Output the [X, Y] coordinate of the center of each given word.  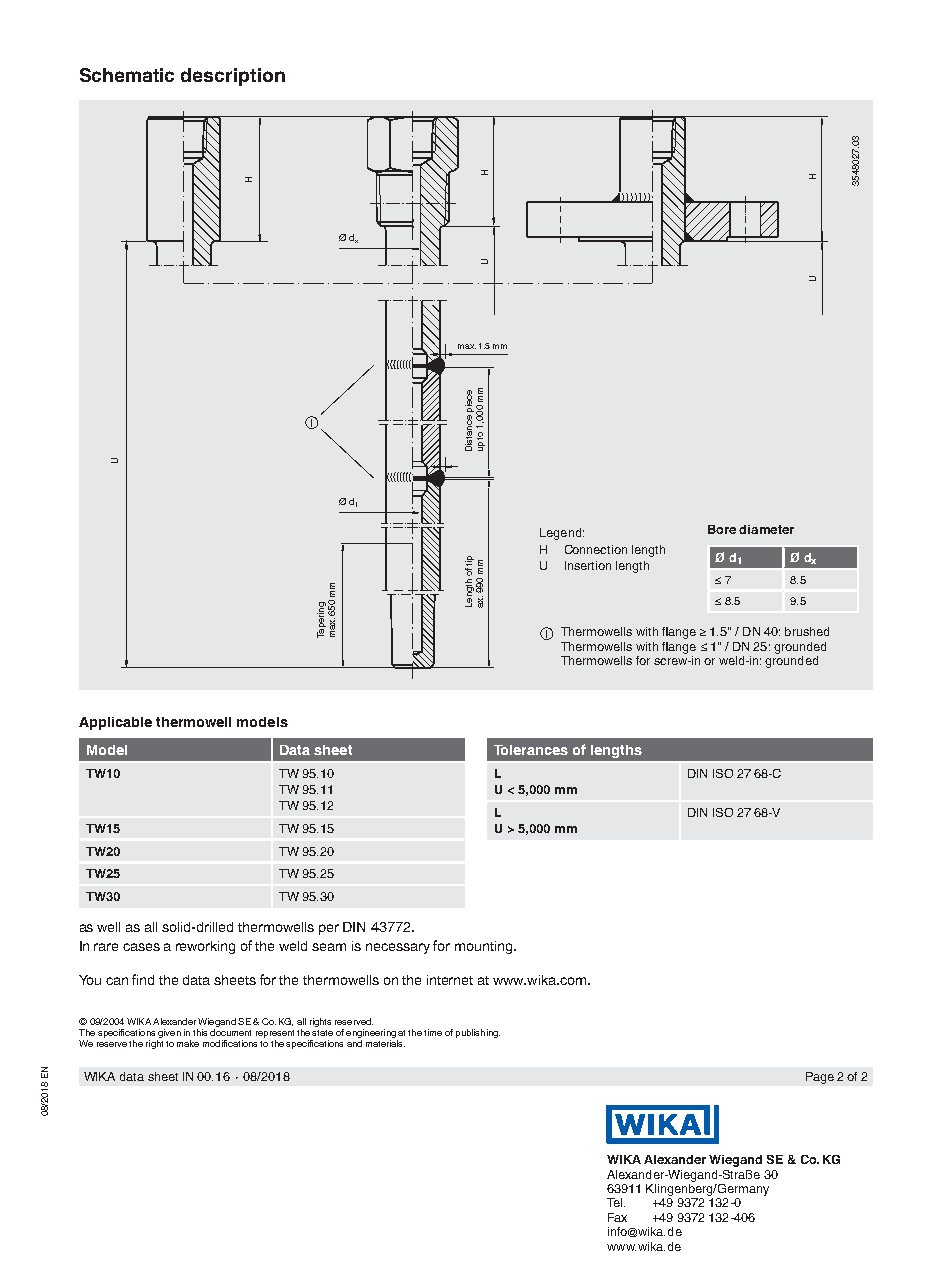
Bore [722, 529]
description [233, 77]
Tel [616, 1202]
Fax [617, 1217]
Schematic [127, 75]
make [188, 1043]
